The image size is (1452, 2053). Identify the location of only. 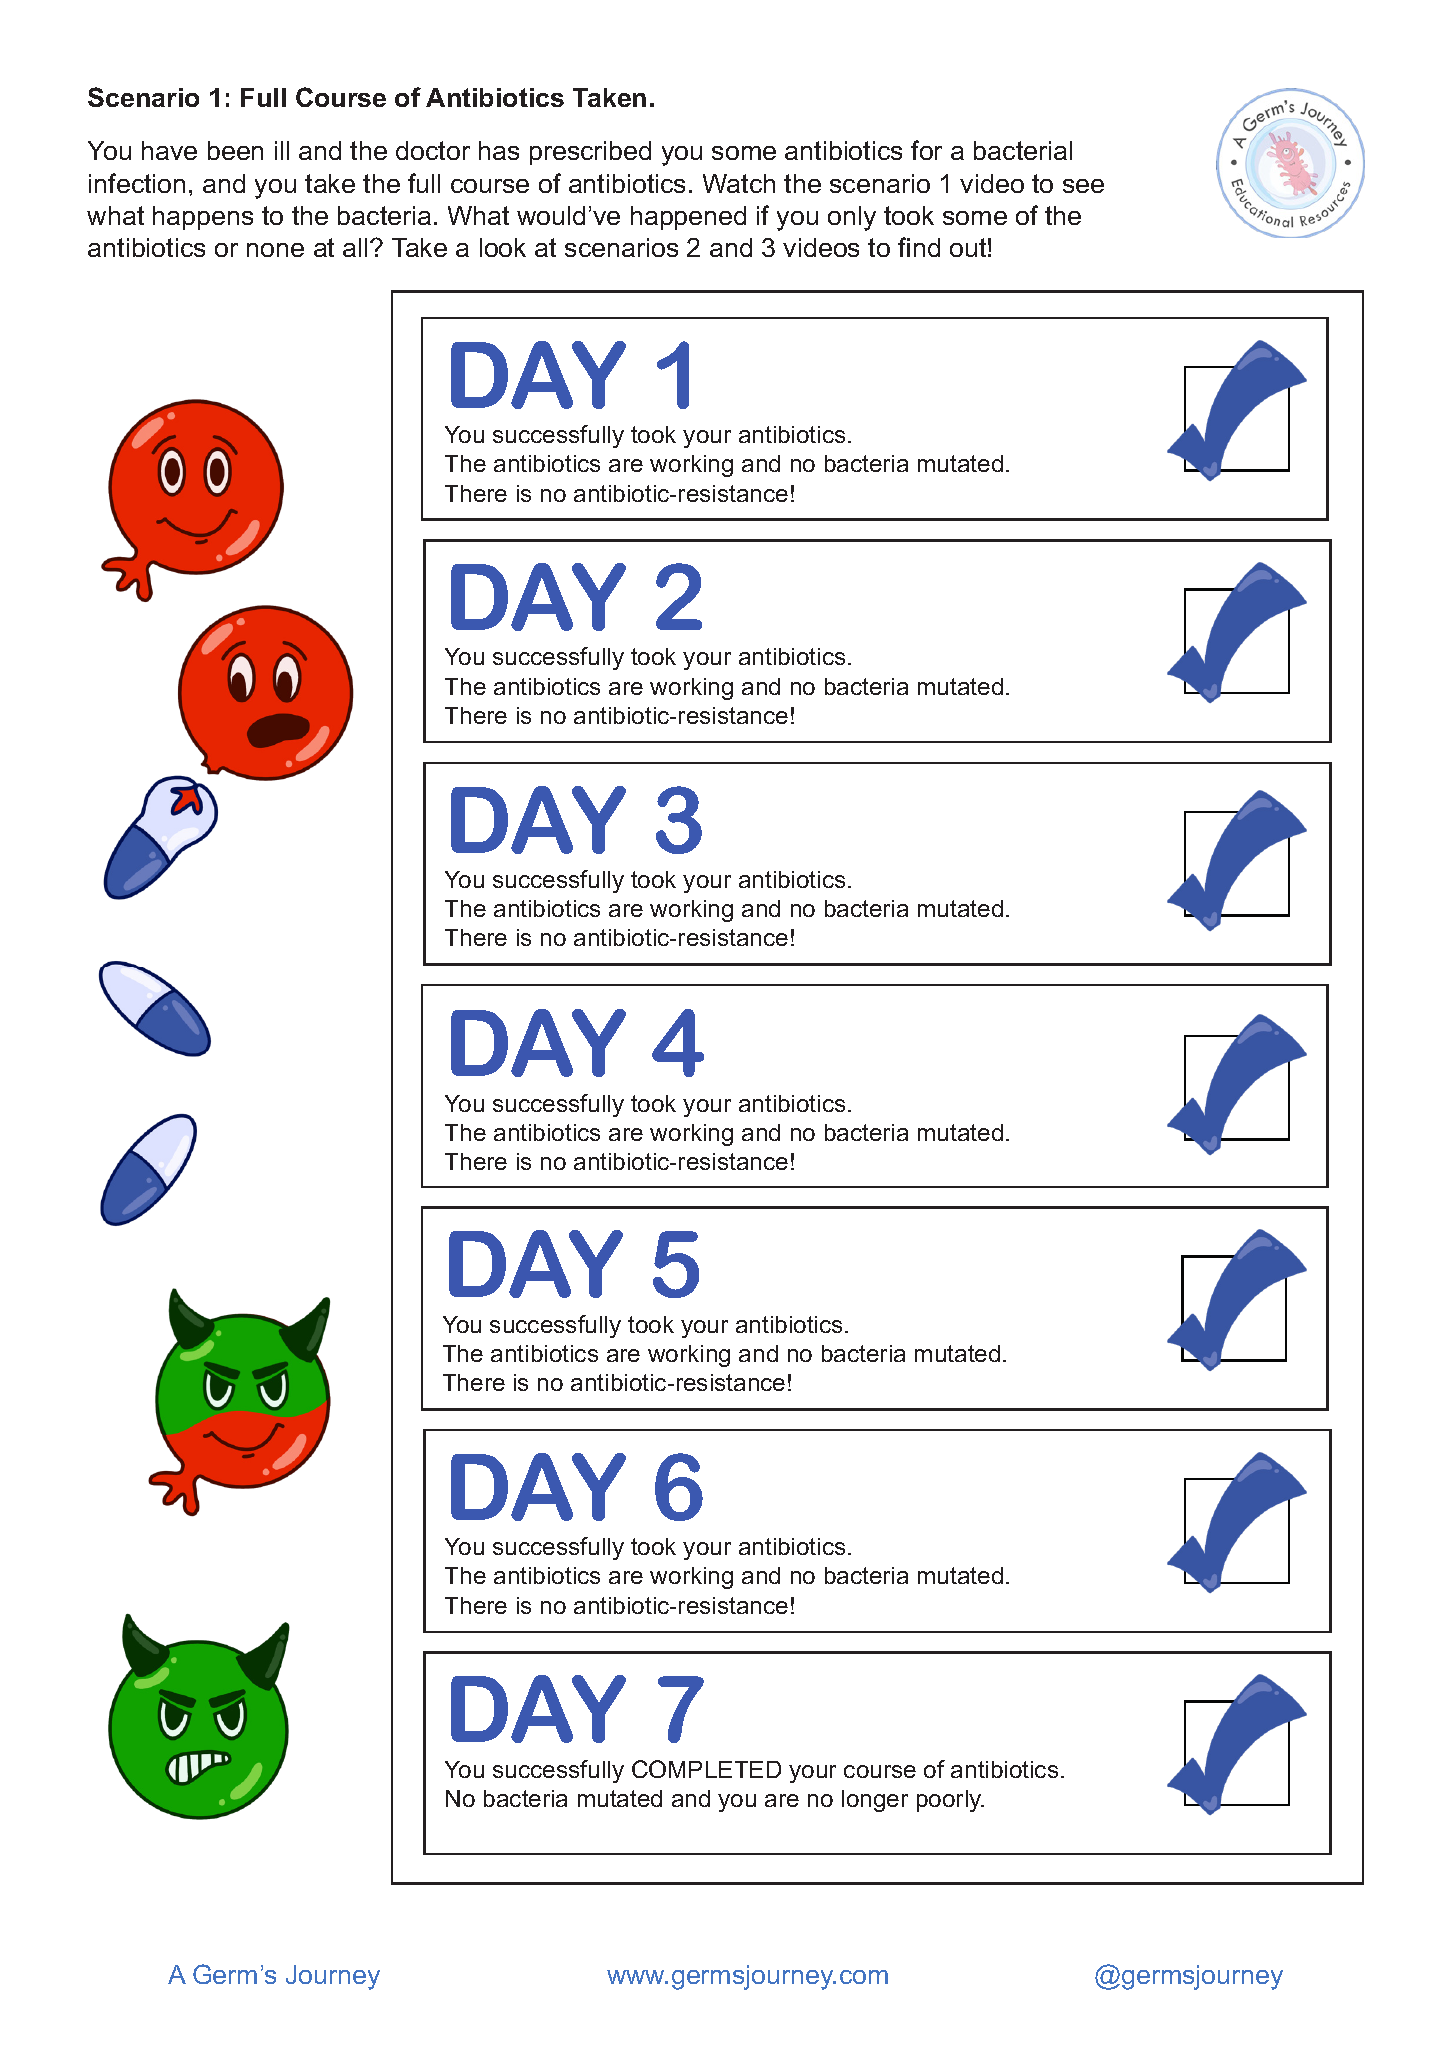
(852, 218).
